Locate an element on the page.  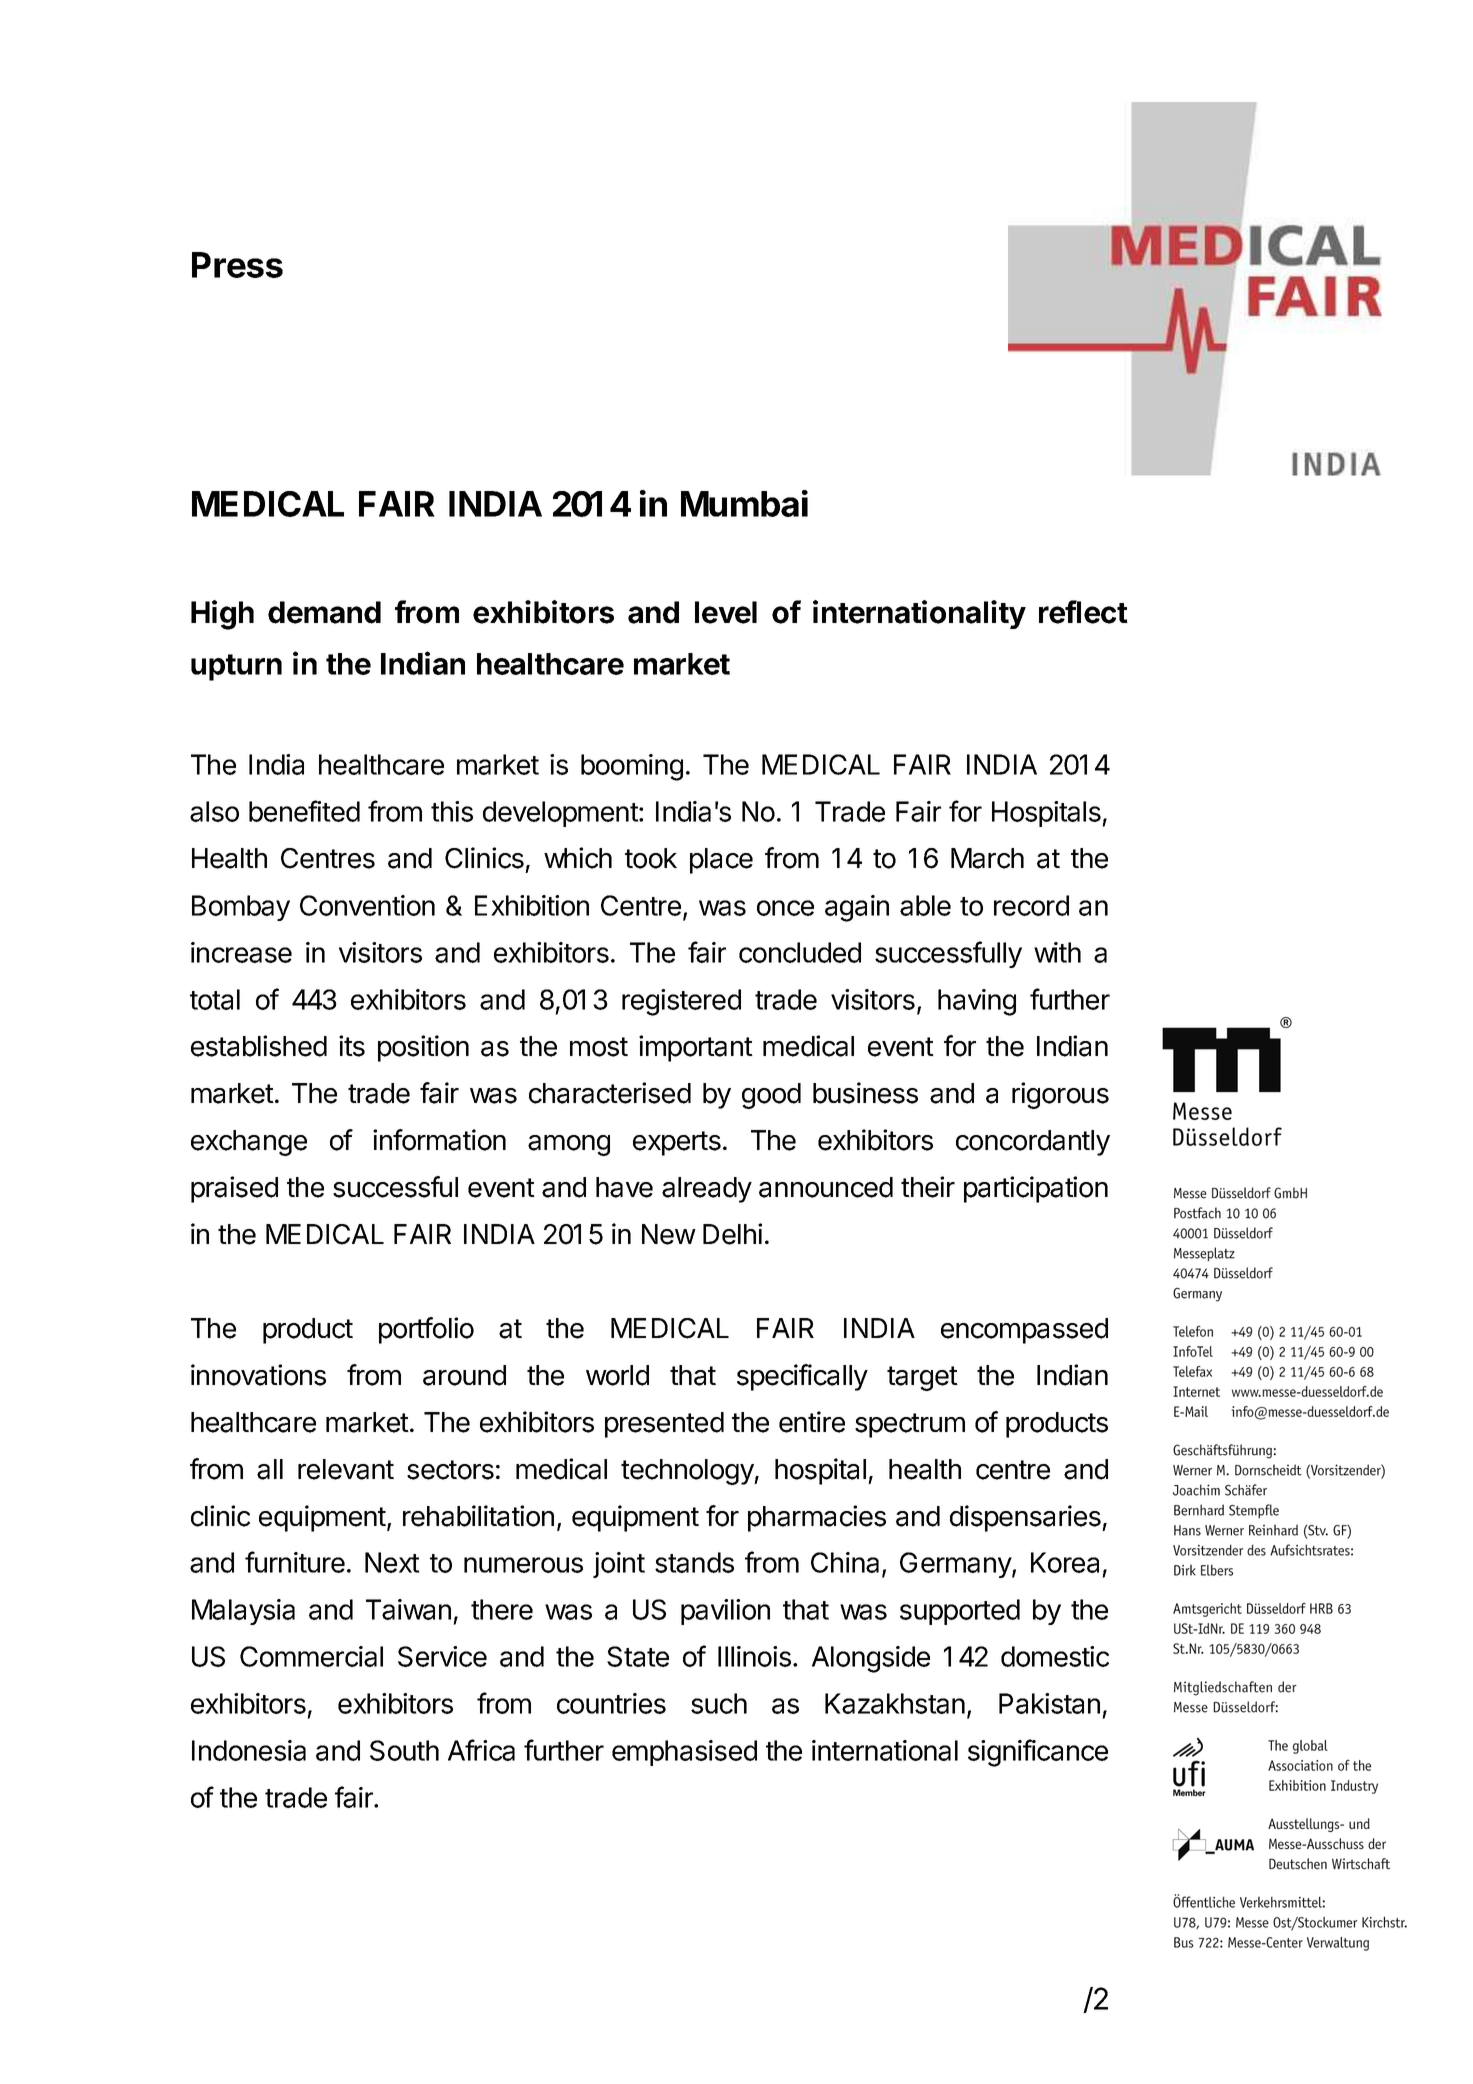
Pakistan is located at coordinates (1049, 1703).
